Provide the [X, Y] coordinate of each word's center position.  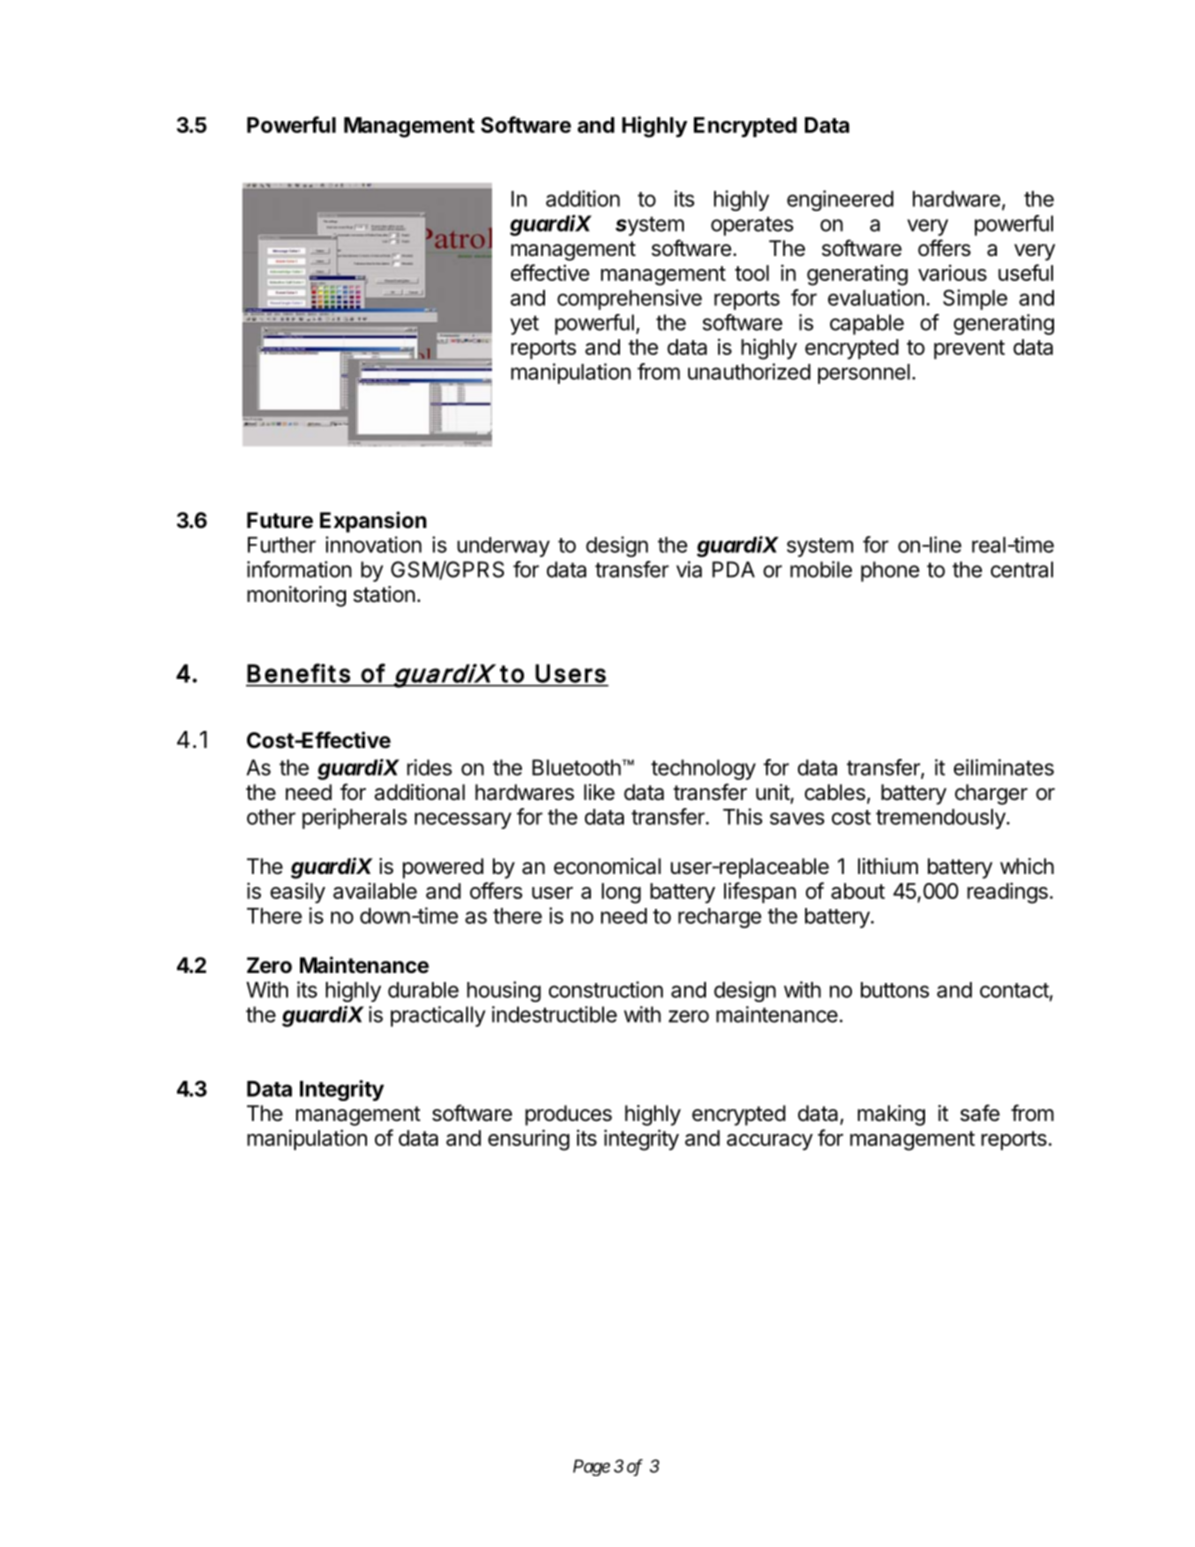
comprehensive [629, 299]
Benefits [298, 673]
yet [524, 325]
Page [591, 1467]
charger [991, 794]
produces [568, 1115]
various [952, 272]
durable [423, 990]
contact [1014, 990]
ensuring [529, 1140]
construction [606, 989]
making [891, 1115]
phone [890, 571]
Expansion [373, 522]
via [689, 569]
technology [703, 769]
